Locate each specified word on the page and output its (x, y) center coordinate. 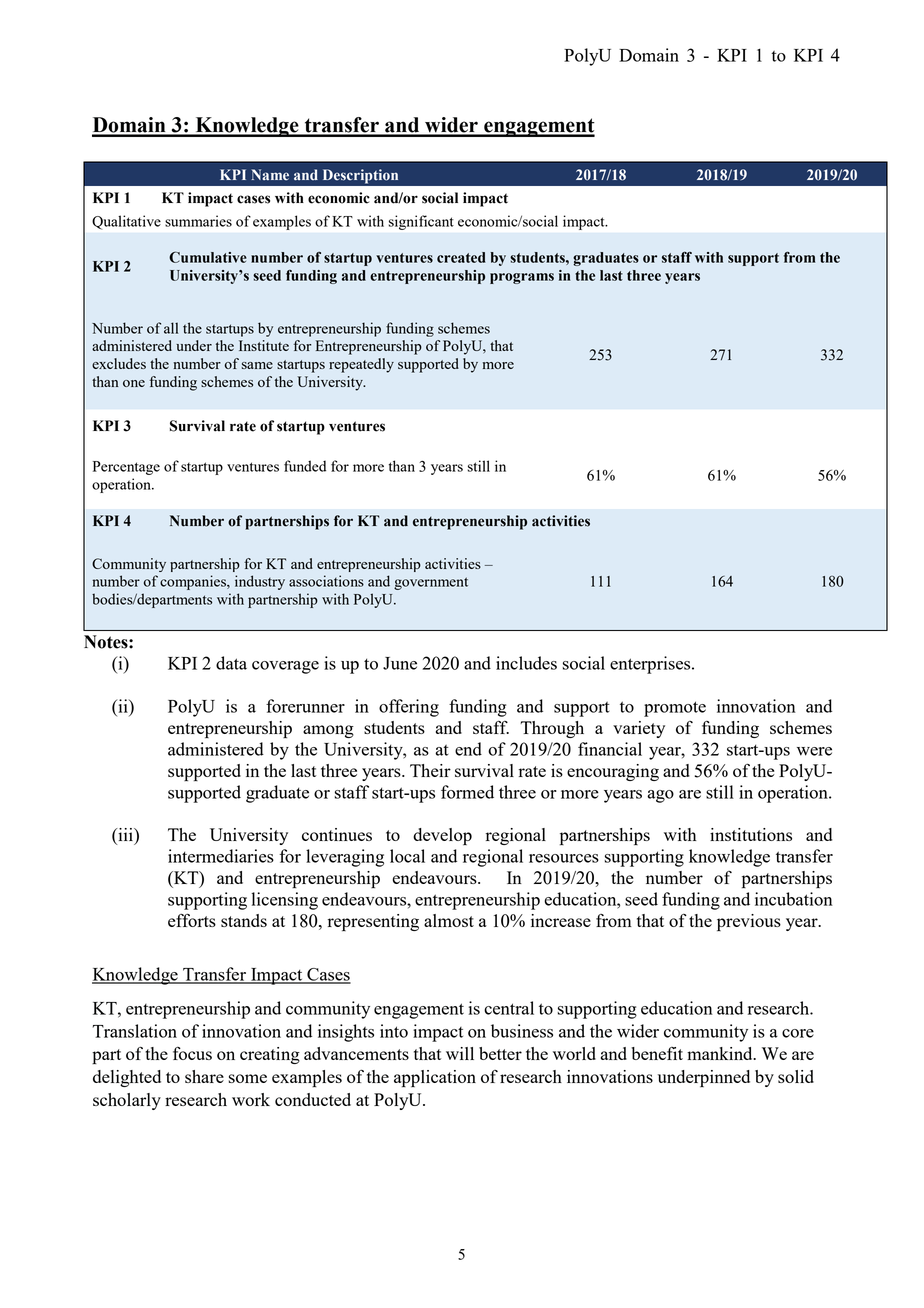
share (204, 1076)
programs (522, 278)
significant (421, 222)
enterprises (651, 665)
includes (526, 663)
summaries (198, 221)
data (231, 663)
